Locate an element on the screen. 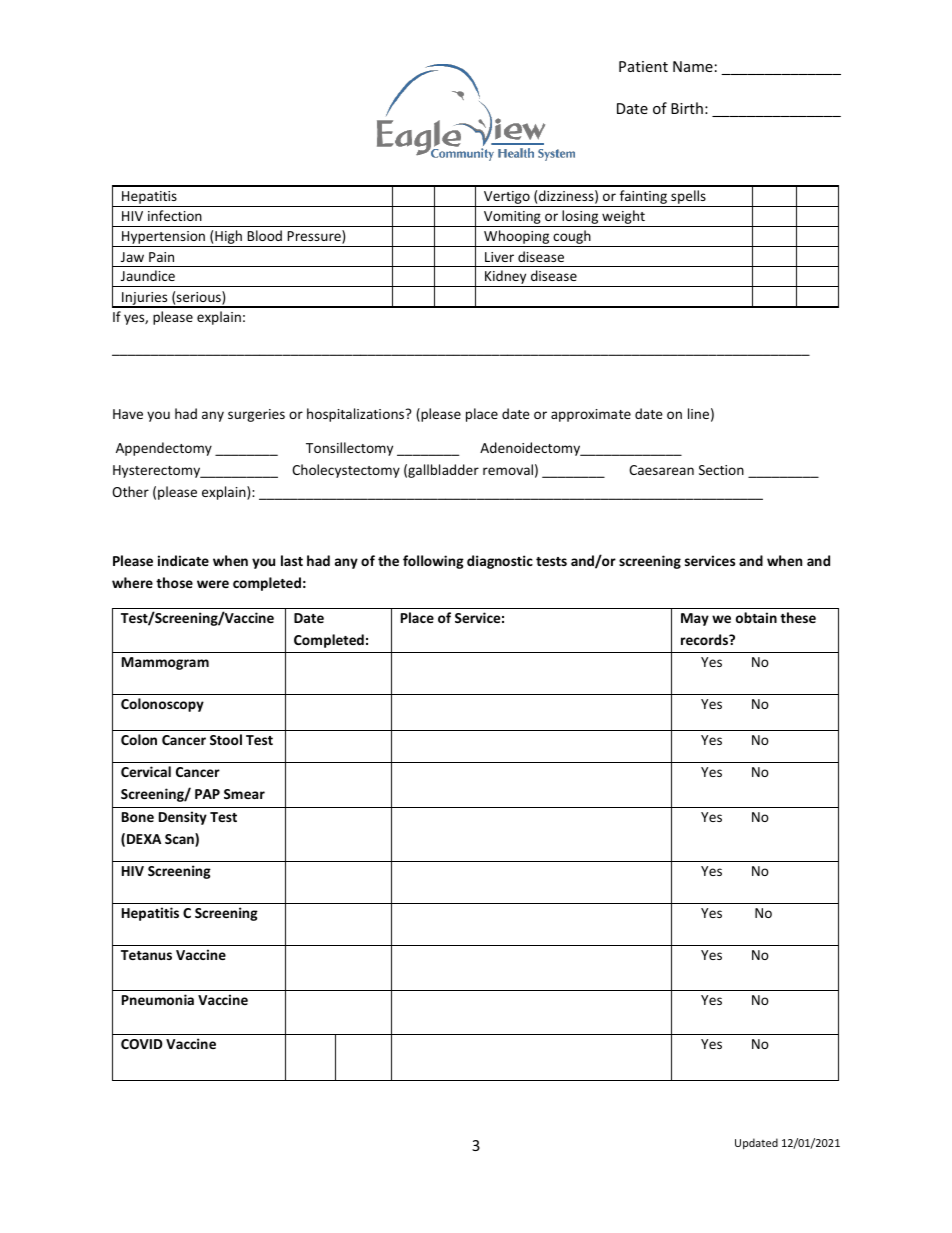  Birth is located at coordinates (687, 108).
